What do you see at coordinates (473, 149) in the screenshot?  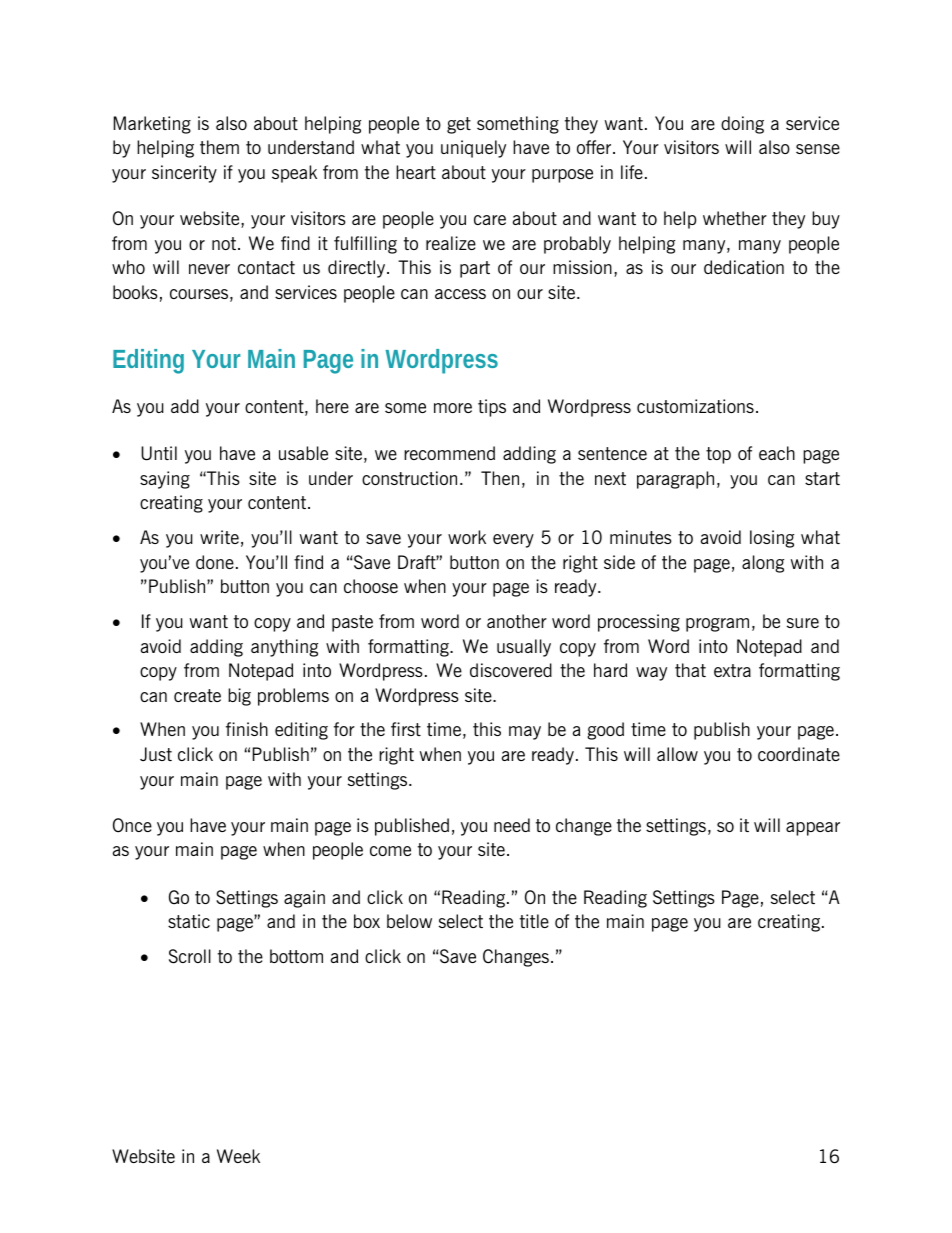 I see `uniquely` at bounding box center [473, 149].
